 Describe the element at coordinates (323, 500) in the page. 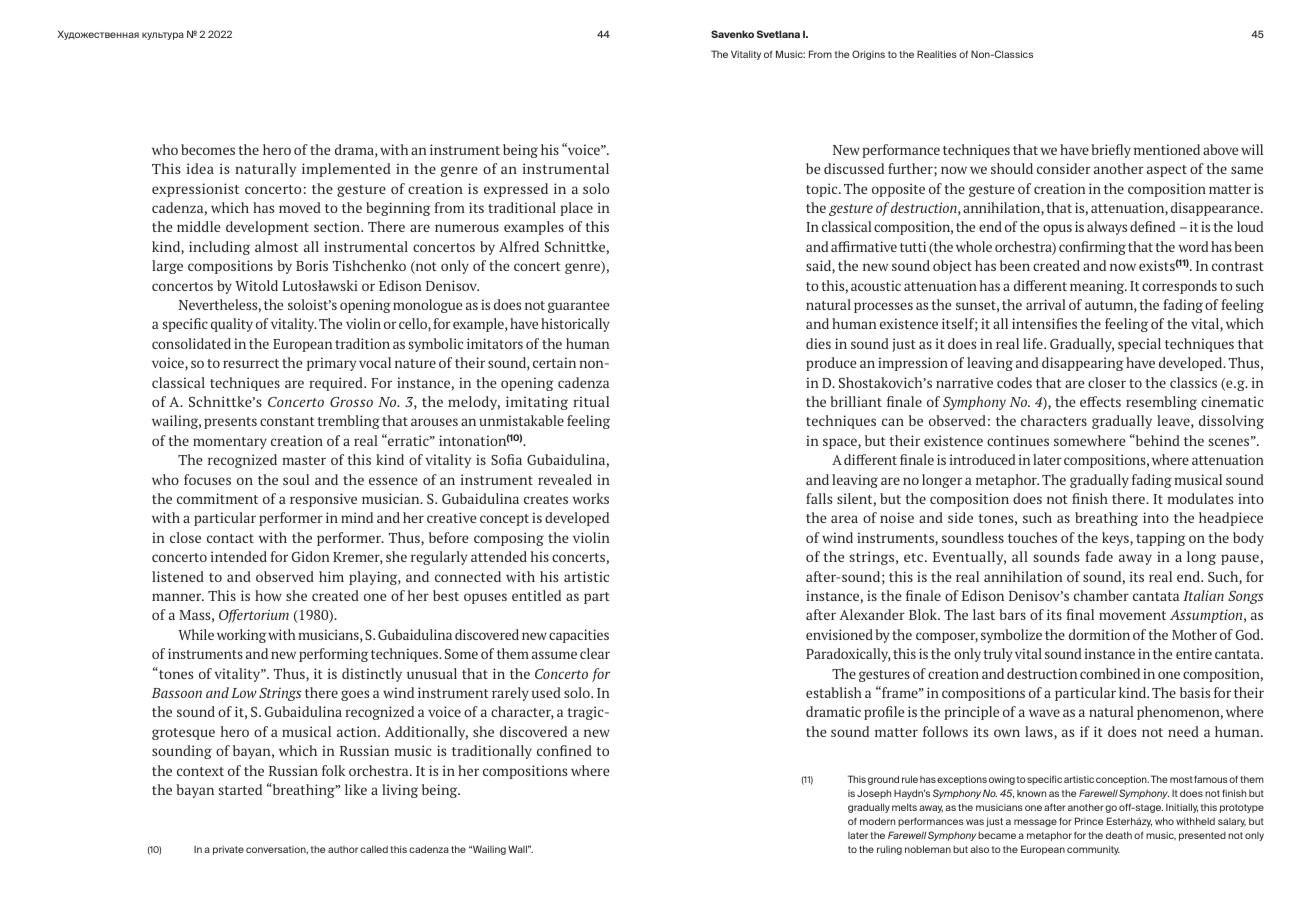

I see `responsive` at that location.
